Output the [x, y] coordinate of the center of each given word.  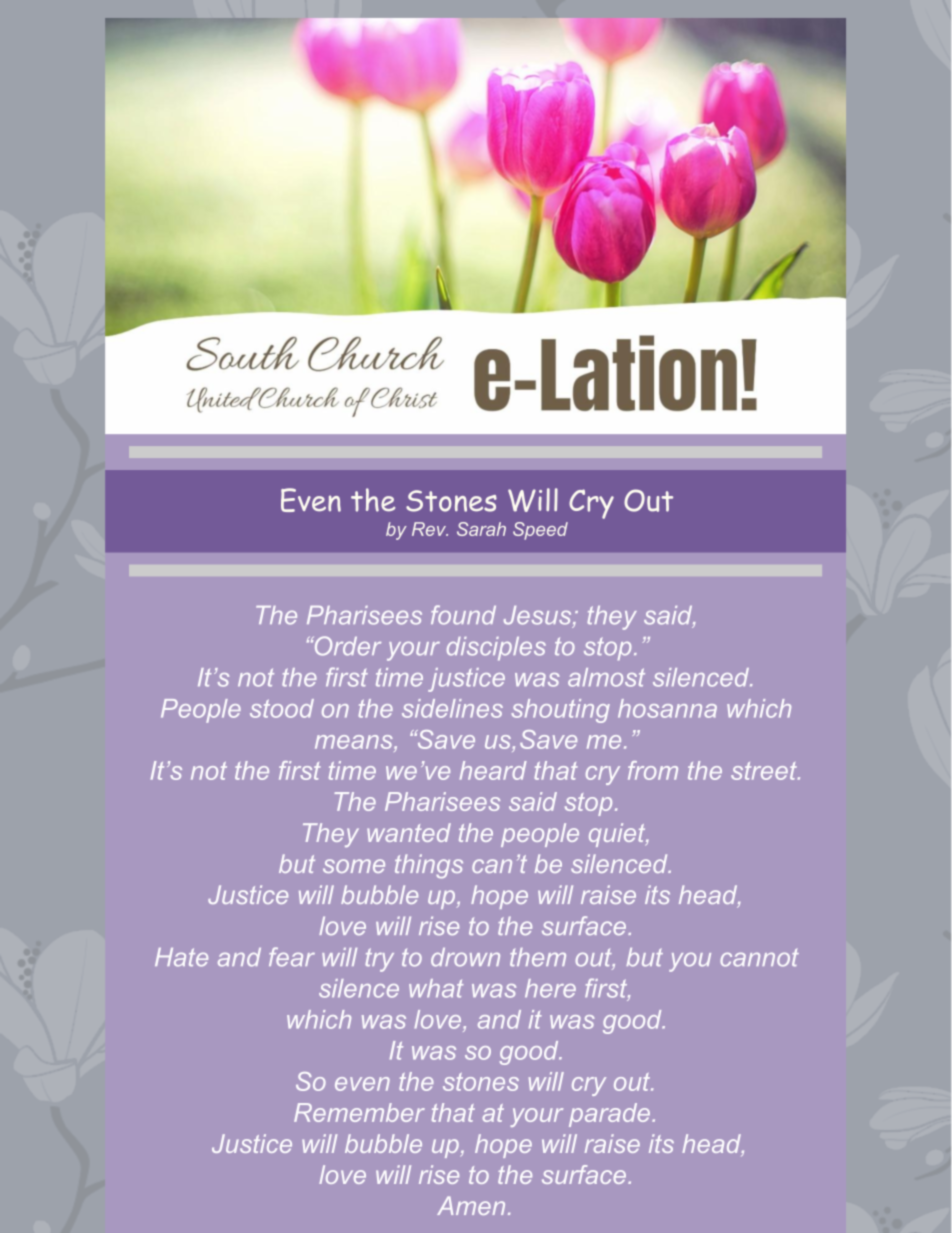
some [354, 866]
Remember [359, 1112]
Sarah [481, 529]
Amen [471, 1205]
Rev [430, 529]
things [429, 866]
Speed [540, 531]
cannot [759, 958]
